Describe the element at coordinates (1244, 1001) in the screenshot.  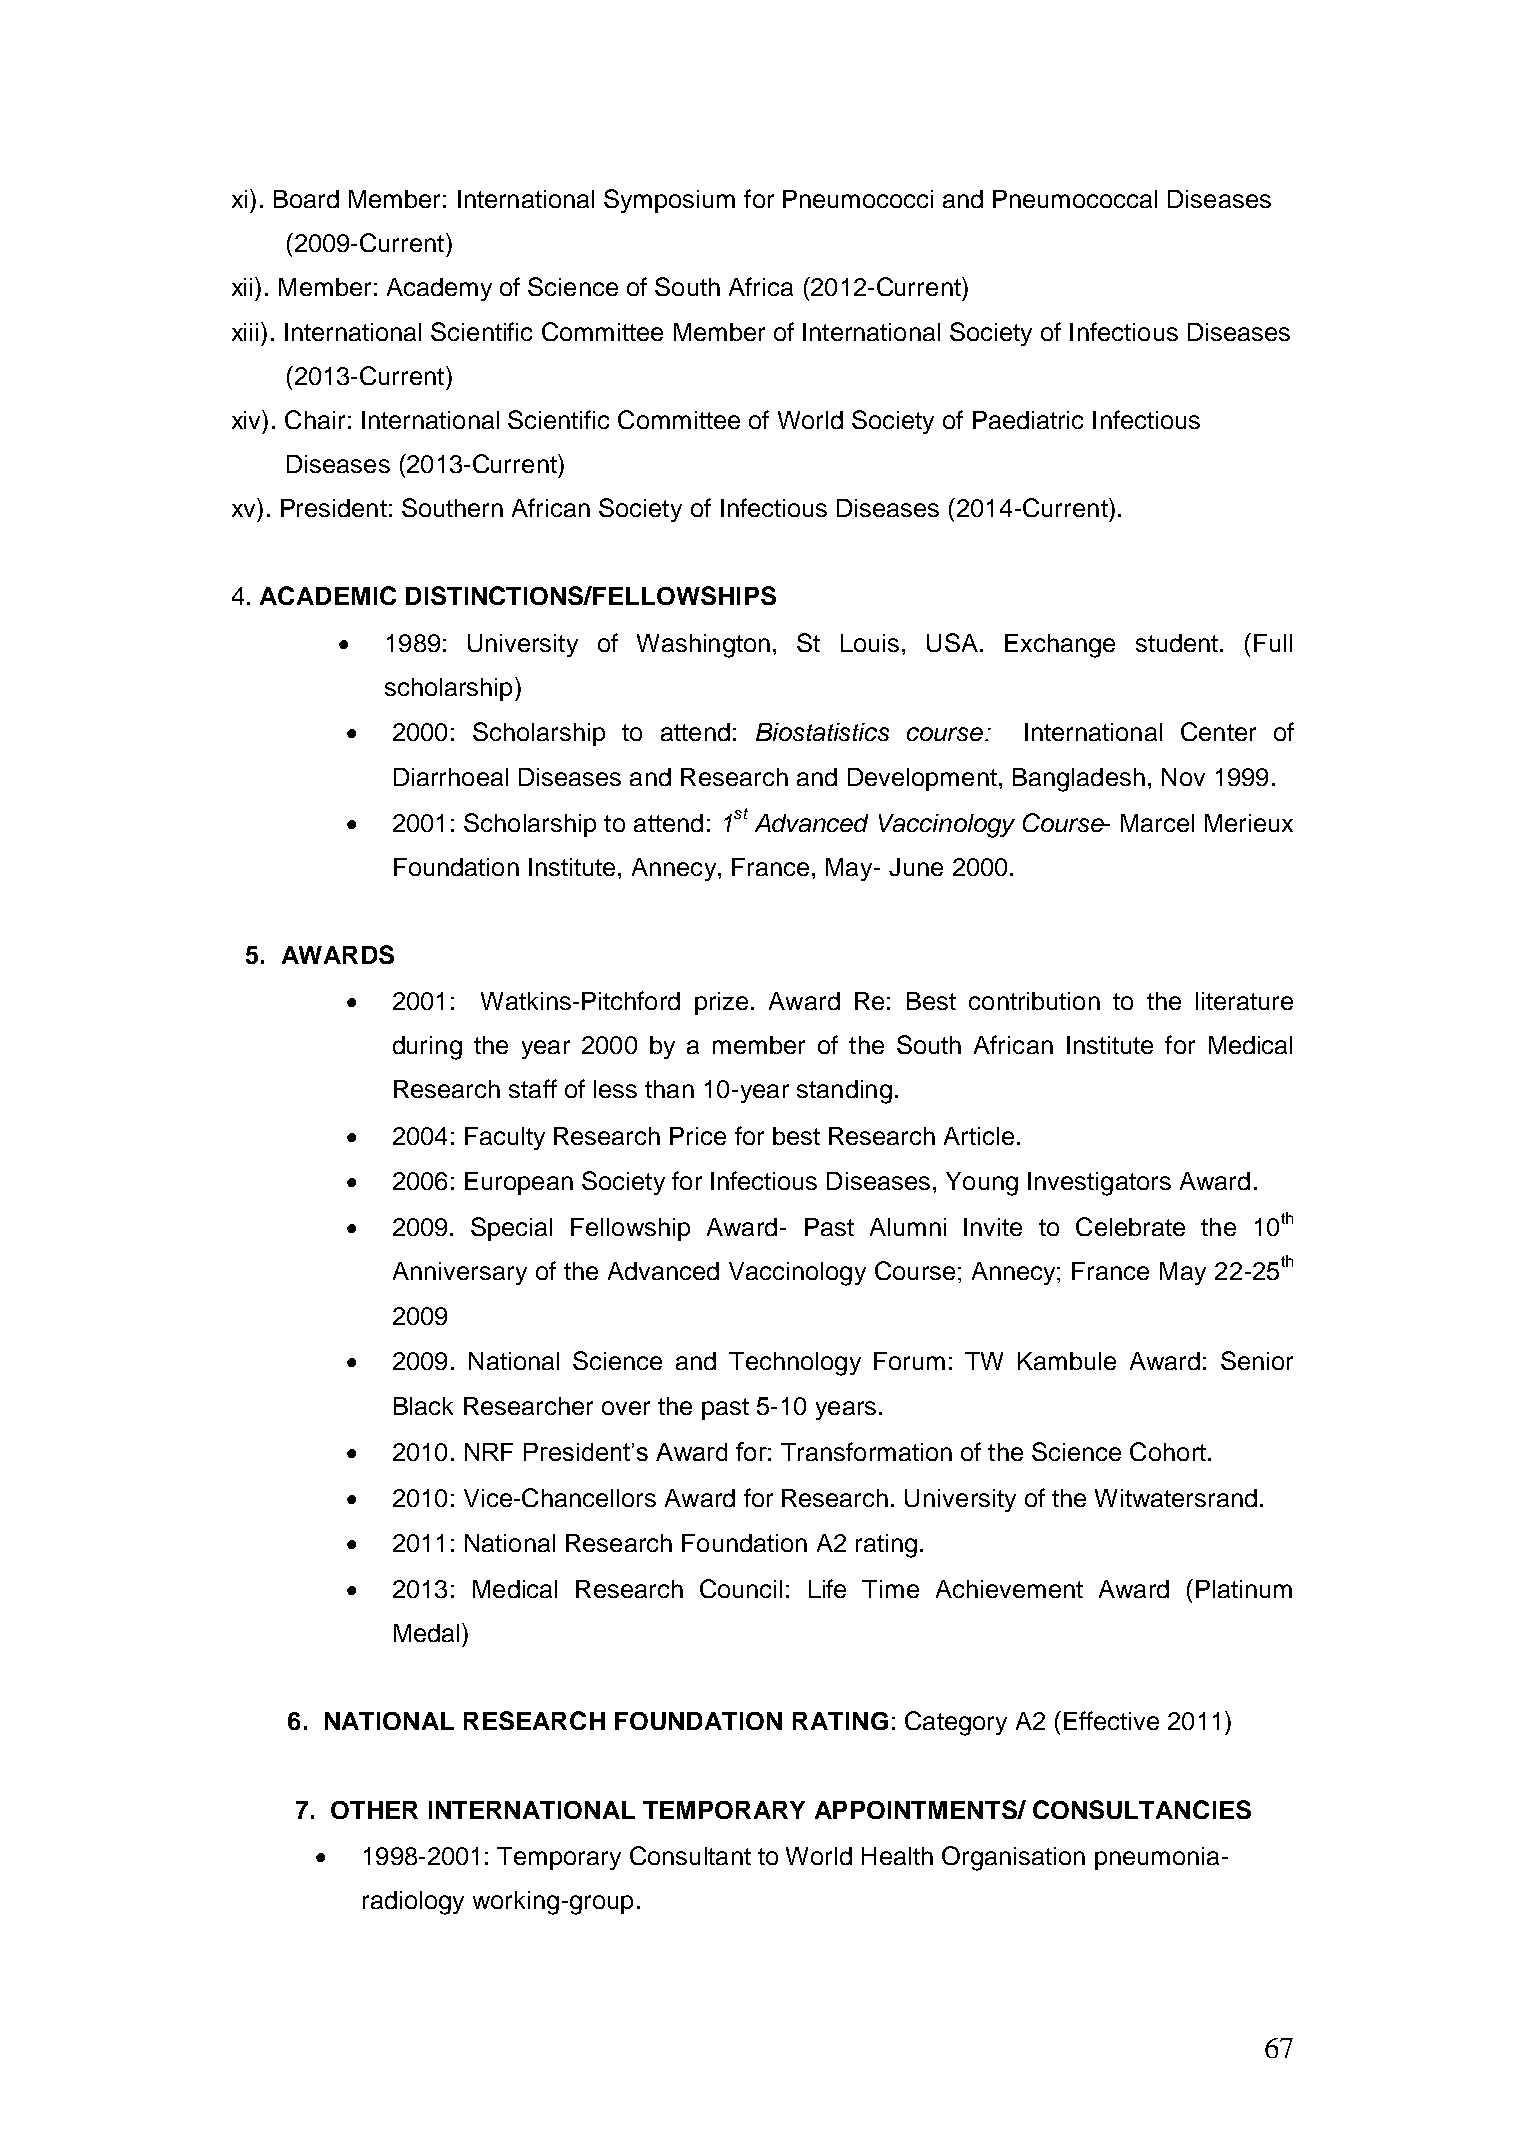
I see `literature` at that location.
